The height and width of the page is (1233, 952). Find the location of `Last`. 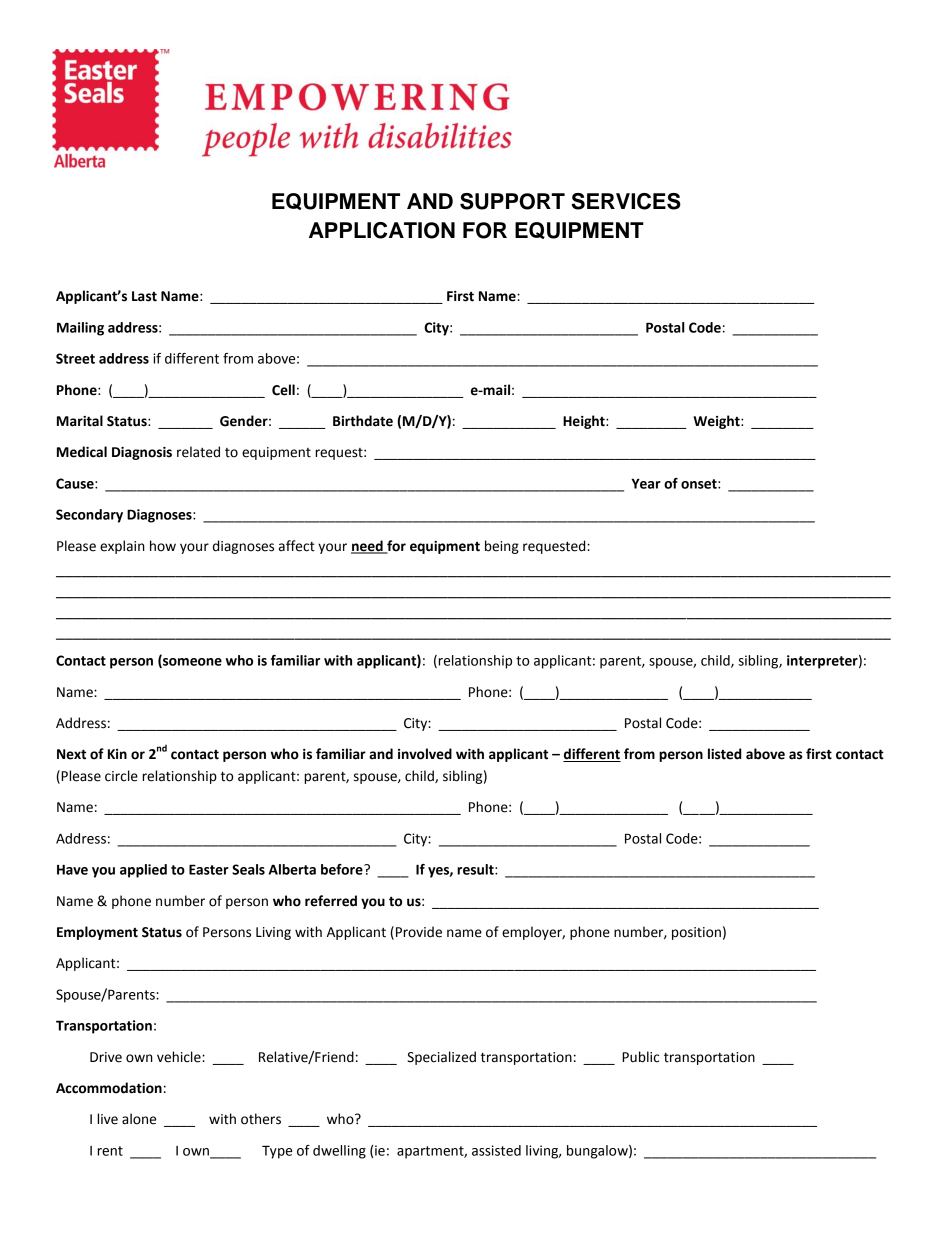

Last is located at coordinates (144, 296).
